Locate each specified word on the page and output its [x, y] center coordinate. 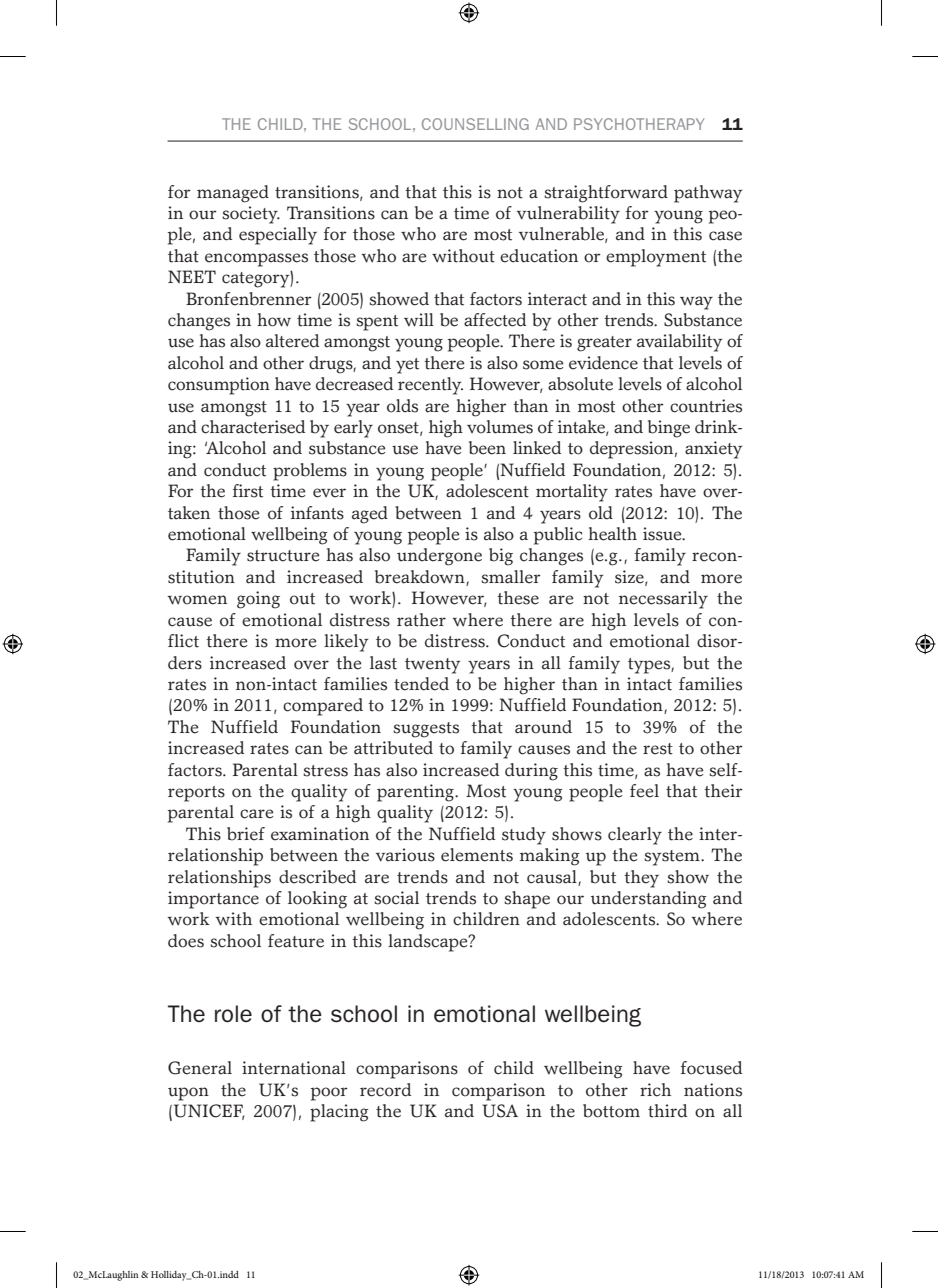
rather [421, 620]
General [200, 1068]
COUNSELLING [475, 124]
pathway [708, 194]
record [385, 1090]
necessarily [663, 600]
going [258, 600]
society [251, 215]
